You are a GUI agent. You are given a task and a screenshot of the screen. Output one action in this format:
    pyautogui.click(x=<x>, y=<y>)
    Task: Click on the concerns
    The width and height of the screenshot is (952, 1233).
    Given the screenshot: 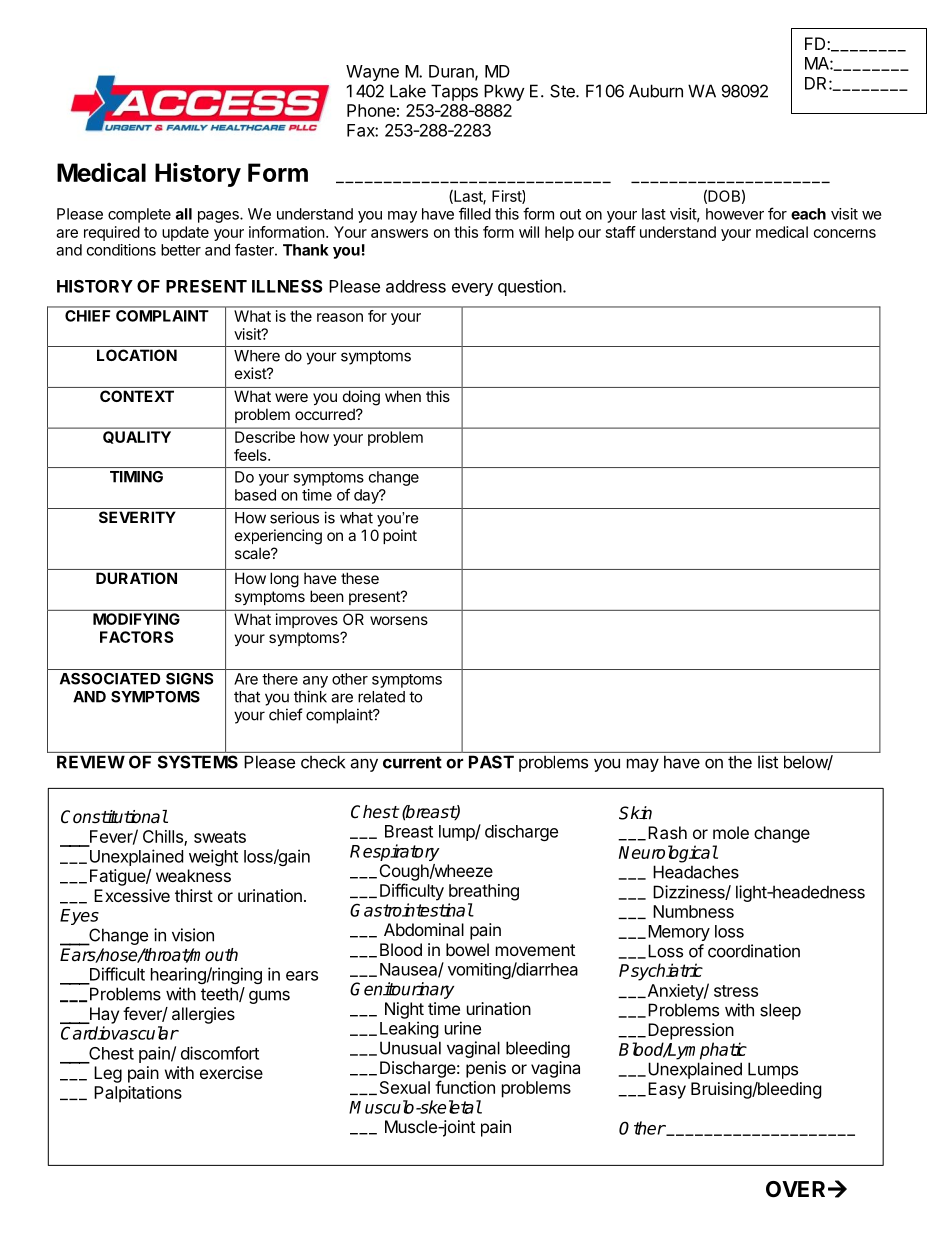 What is the action you would take?
    pyautogui.click(x=845, y=233)
